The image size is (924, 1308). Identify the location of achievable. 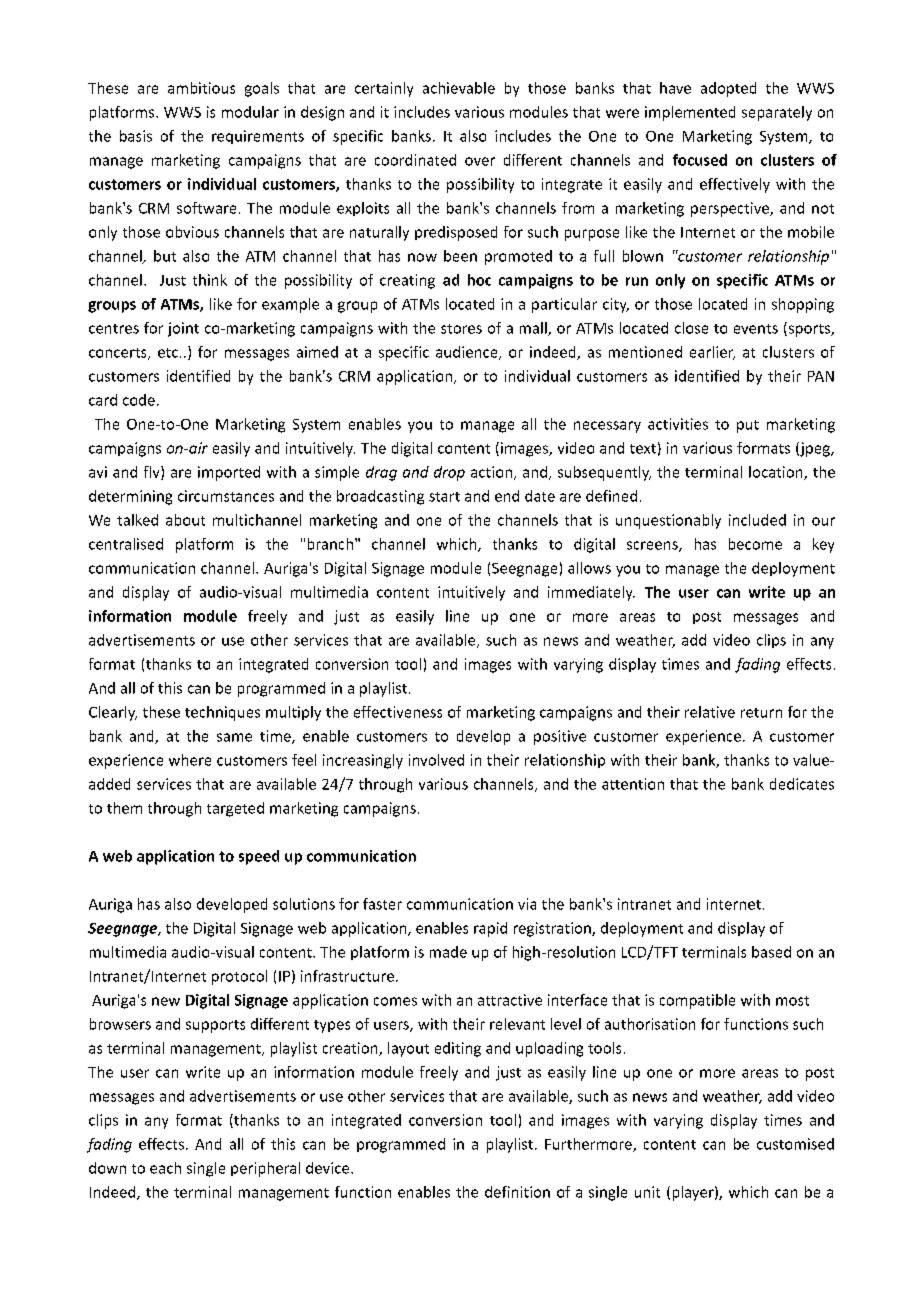
(459, 88).
